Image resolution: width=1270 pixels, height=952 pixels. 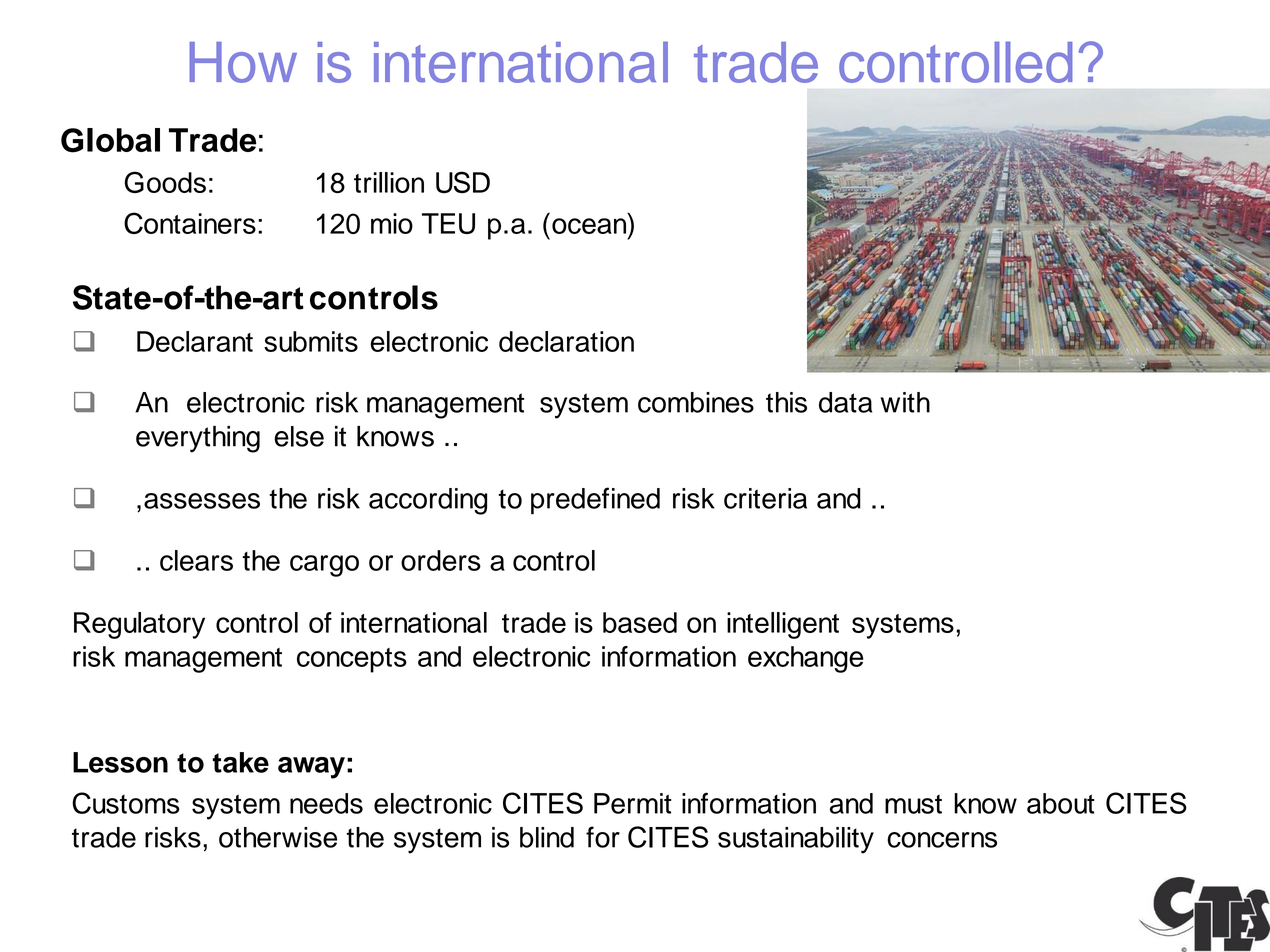 I want to click on intelligent, so click(x=783, y=625).
